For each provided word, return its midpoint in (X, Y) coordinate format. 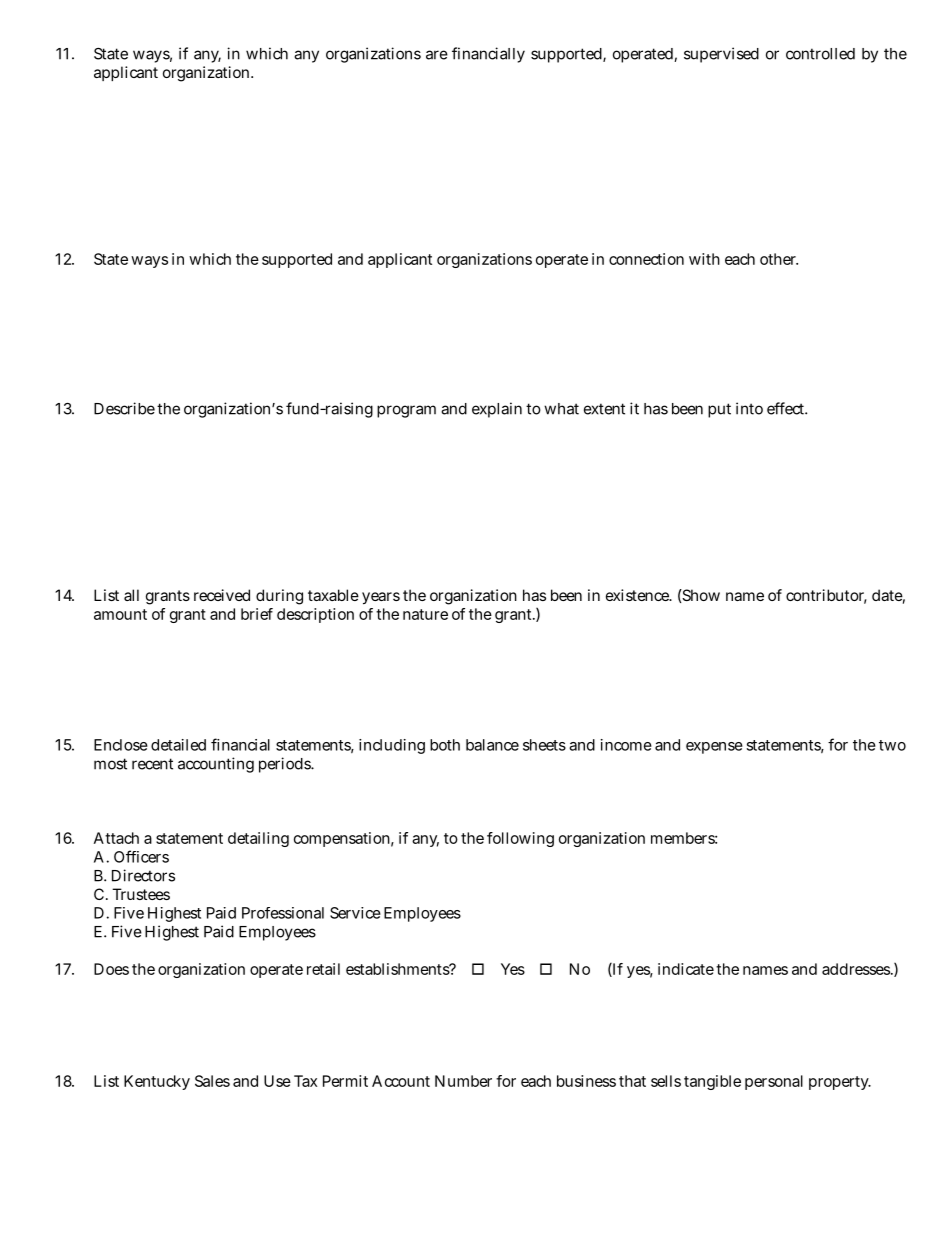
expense (714, 748)
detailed (178, 745)
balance (492, 745)
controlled (820, 54)
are (437, 55)
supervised (721, 55)
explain (497, 410)
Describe (124, 408)
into (749, 408)
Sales (212, 1081)
